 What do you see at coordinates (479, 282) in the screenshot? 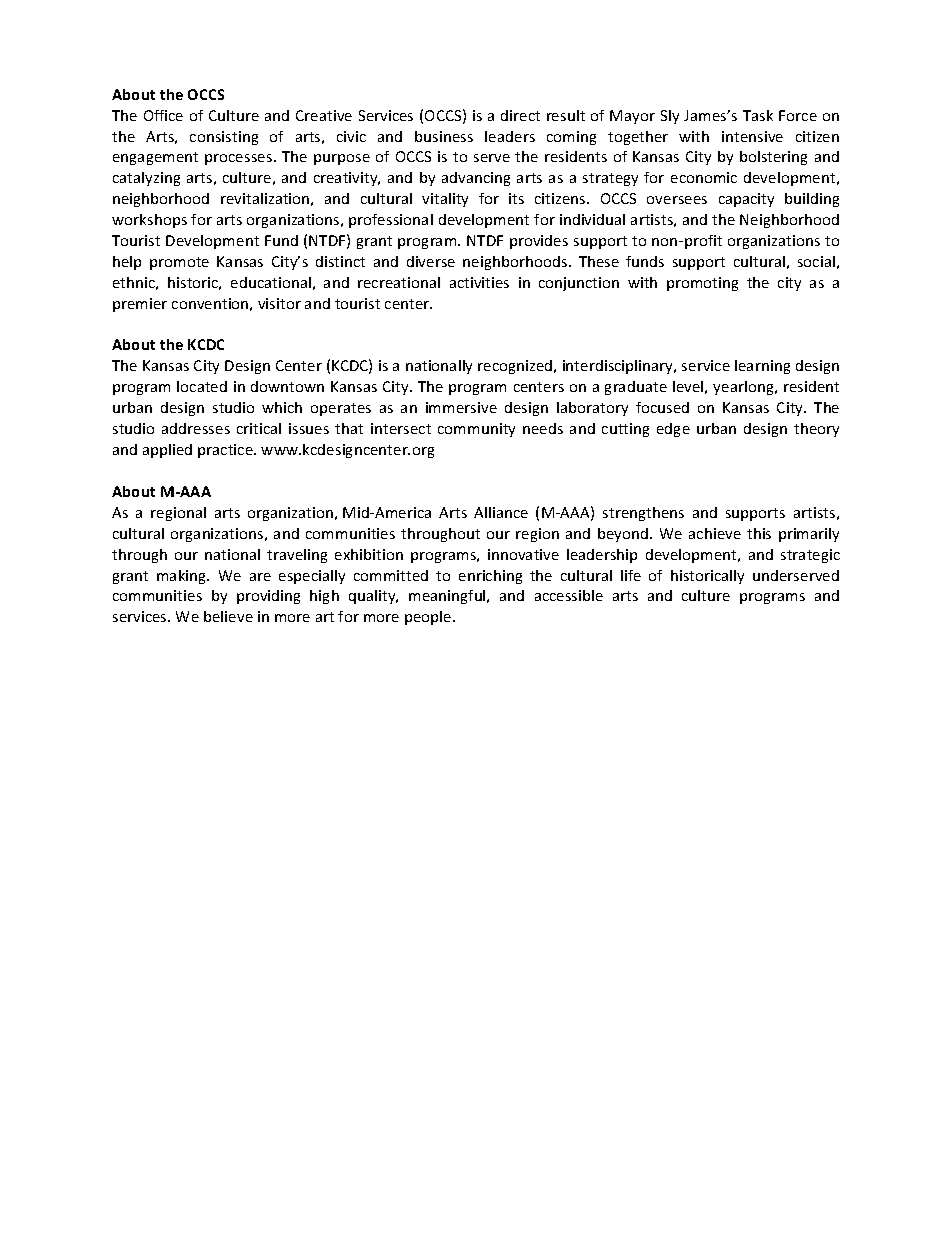
I see `activities` at bounding box center [479, 282].
